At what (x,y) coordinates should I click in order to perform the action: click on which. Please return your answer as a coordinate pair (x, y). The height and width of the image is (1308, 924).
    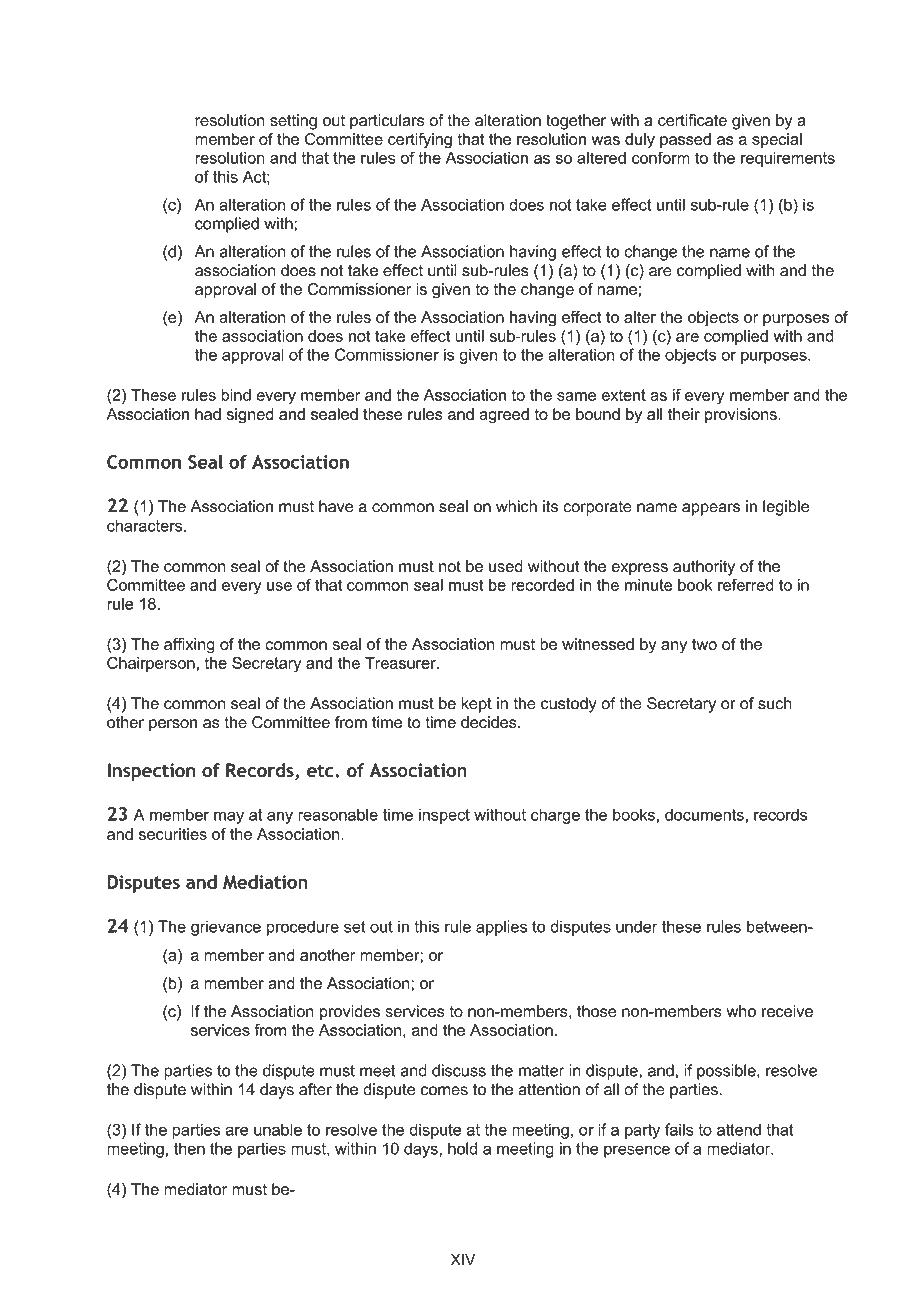
    Looking at the image, I should click on (516, 506).
